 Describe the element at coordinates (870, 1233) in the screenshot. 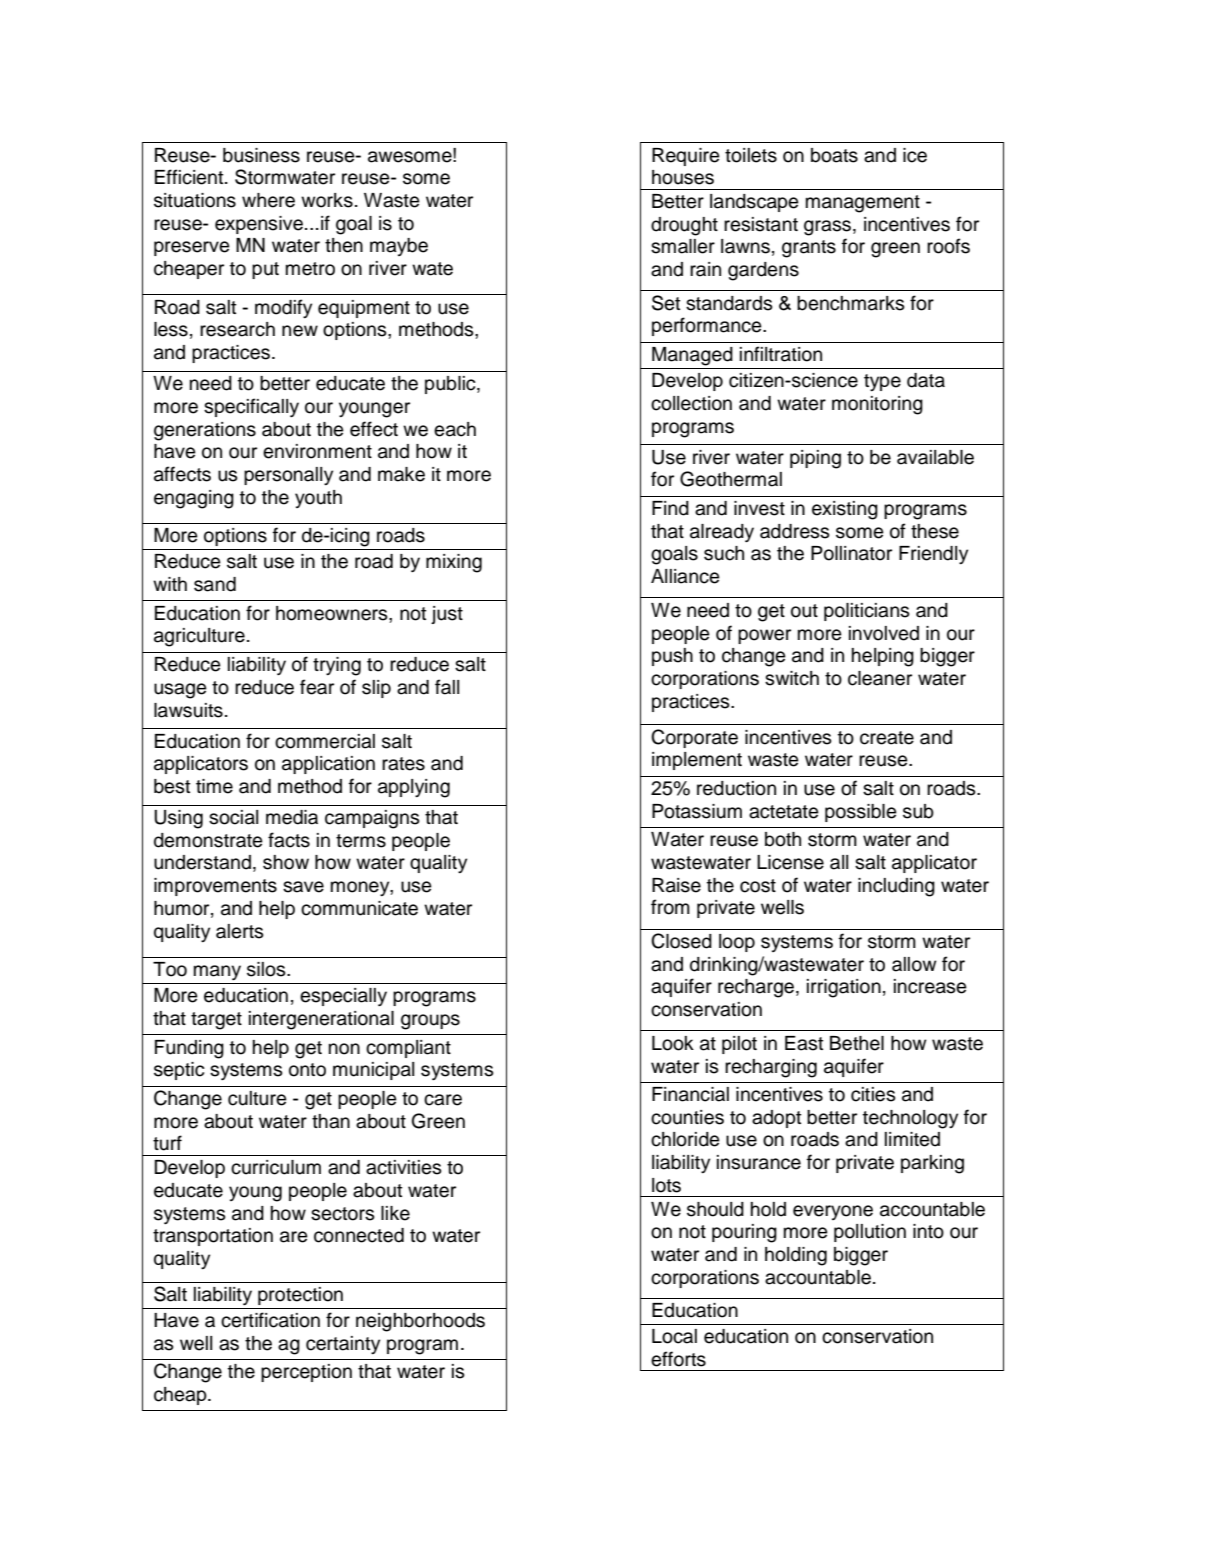

I see `pollution` at that location.
